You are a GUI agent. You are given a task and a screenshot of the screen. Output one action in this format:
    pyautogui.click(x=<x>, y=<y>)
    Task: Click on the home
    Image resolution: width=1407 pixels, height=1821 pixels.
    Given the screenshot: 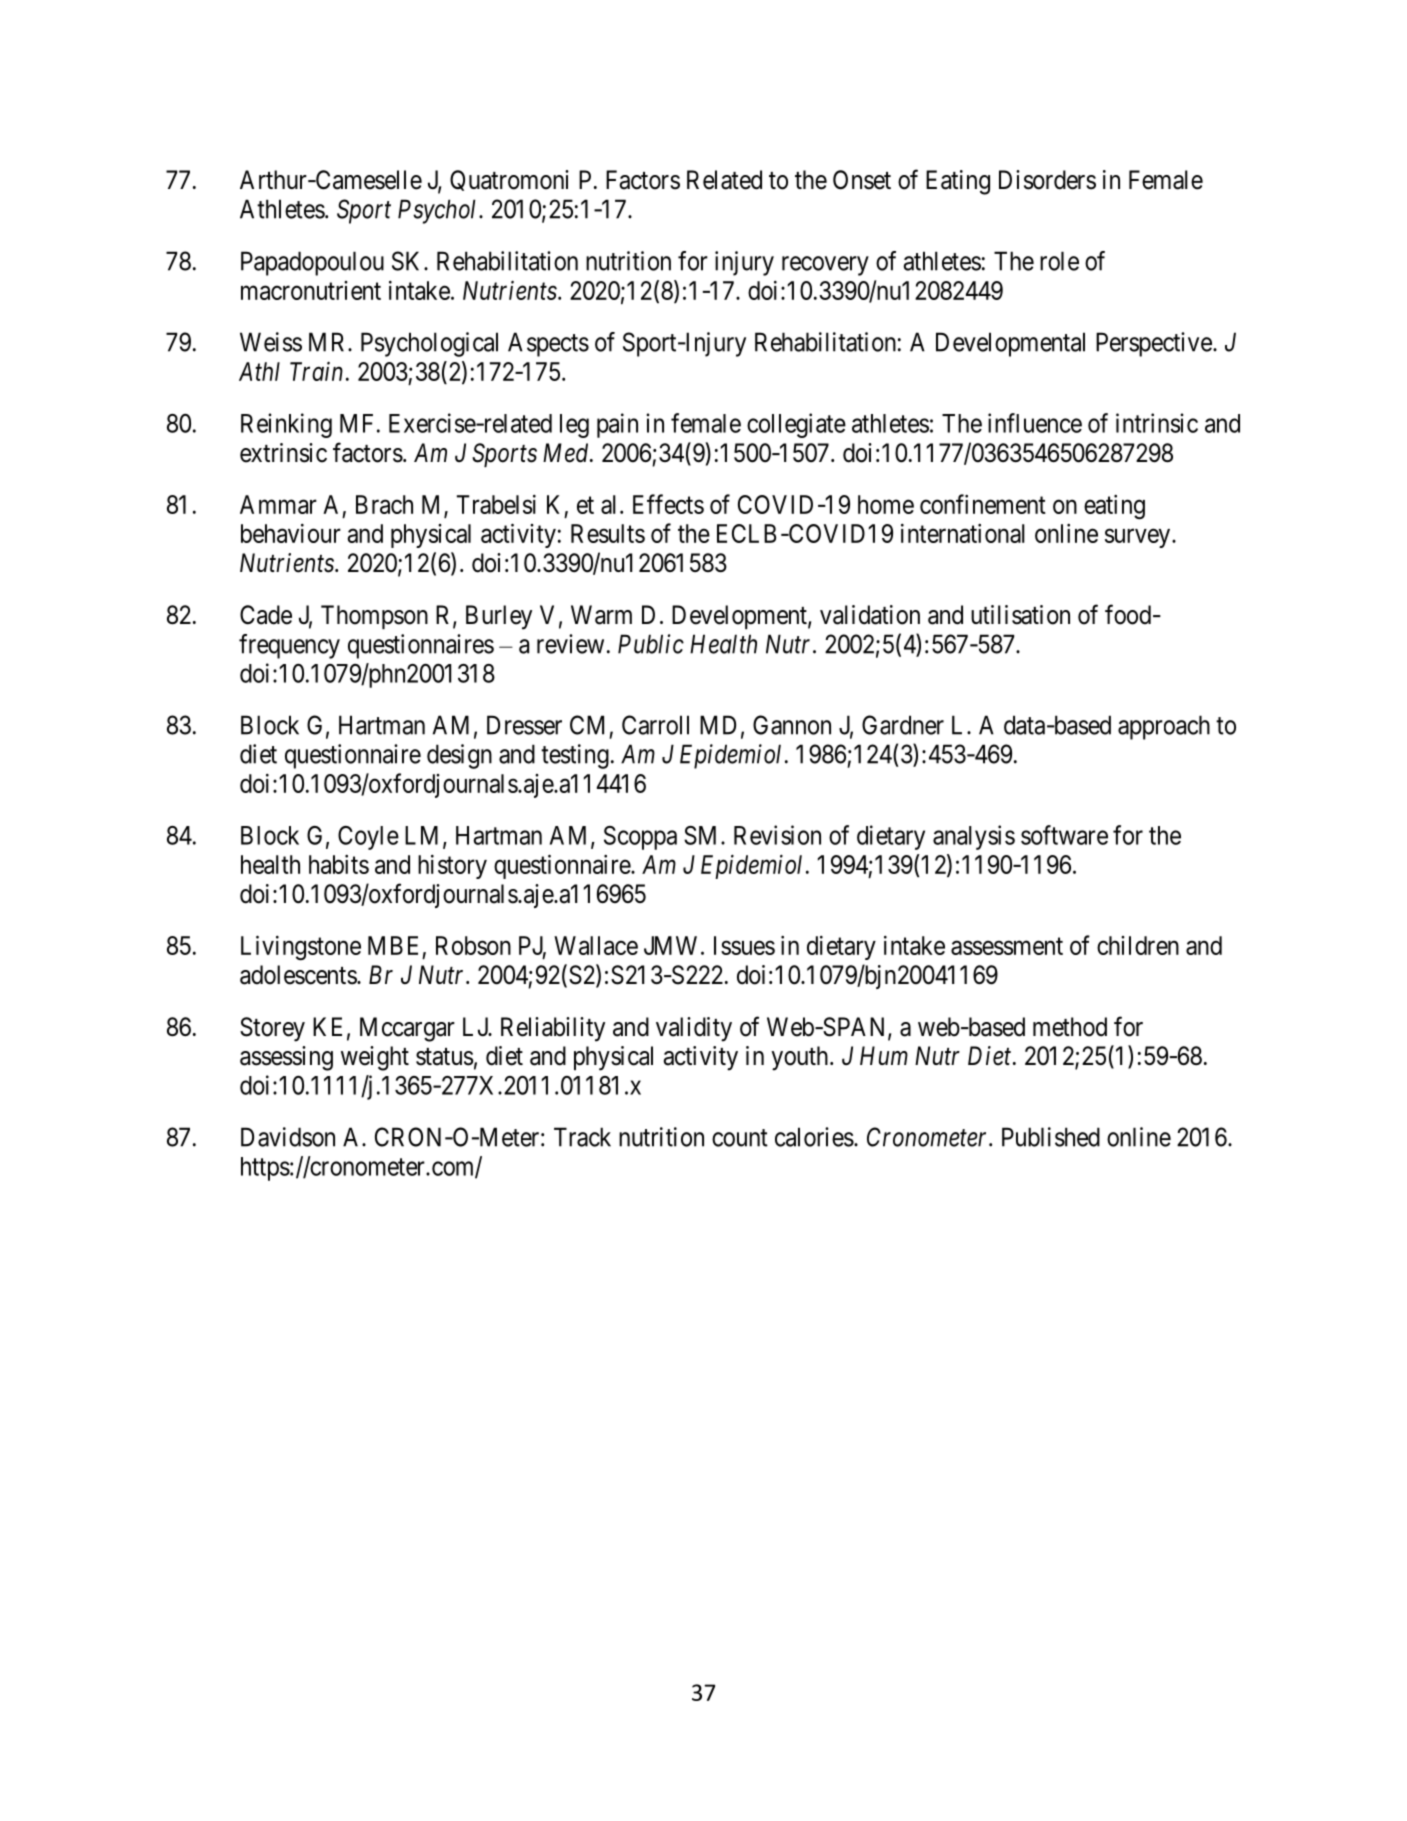 What is the action you would take?
    pyautogui.click(x=886, y=504)
